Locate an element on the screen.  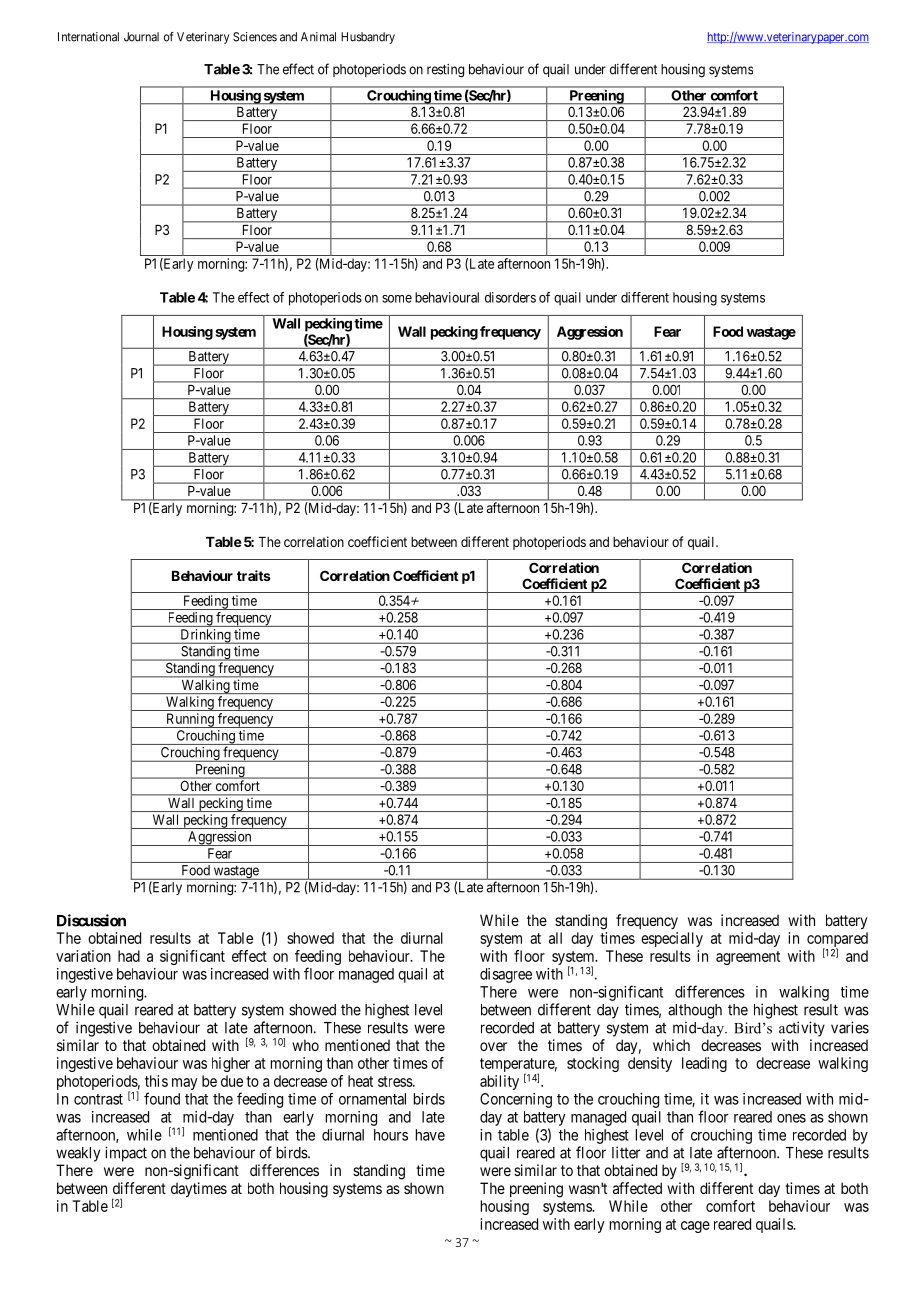
resting is located at coordinates (445, 71).
